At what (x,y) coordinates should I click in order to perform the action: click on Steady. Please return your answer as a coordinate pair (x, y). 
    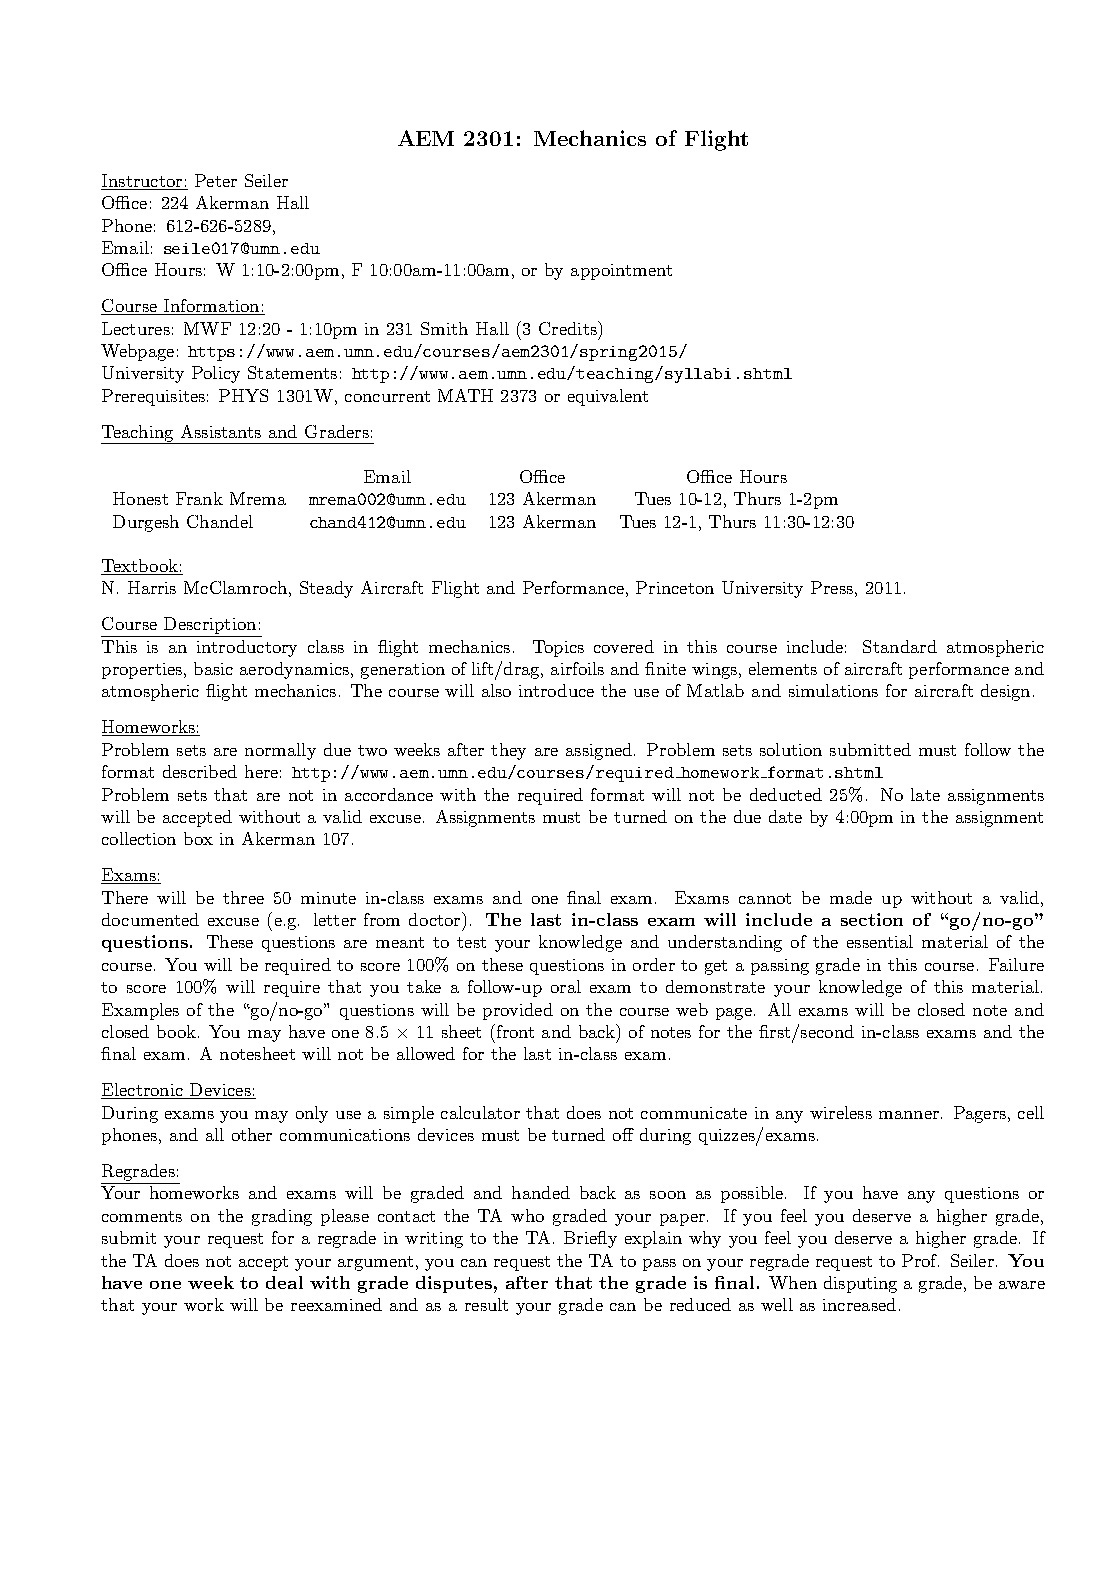
    Looking at the image, I should click on (326, 589).
